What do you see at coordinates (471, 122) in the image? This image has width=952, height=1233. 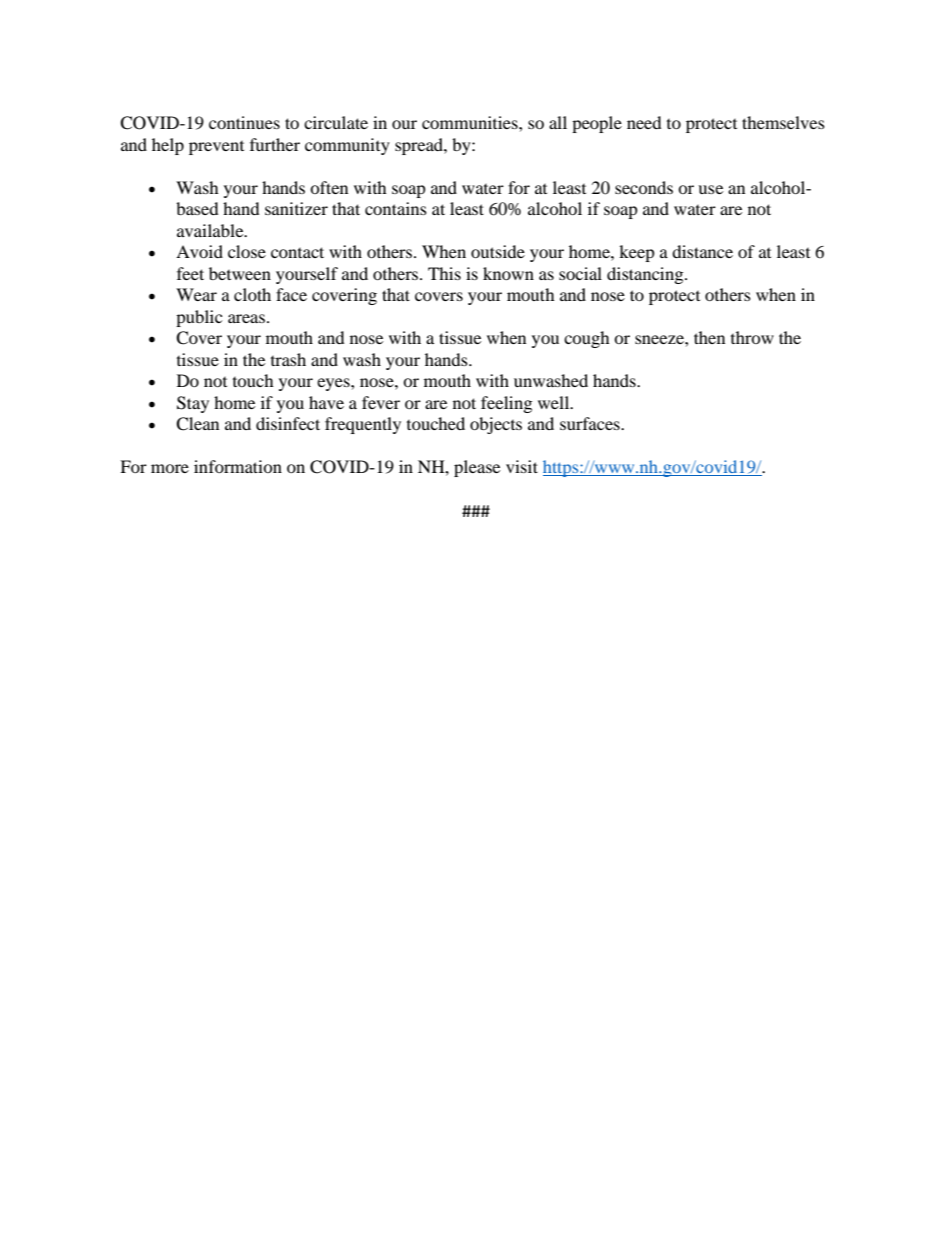 I see `communities` at bounding box center [471, 122].
